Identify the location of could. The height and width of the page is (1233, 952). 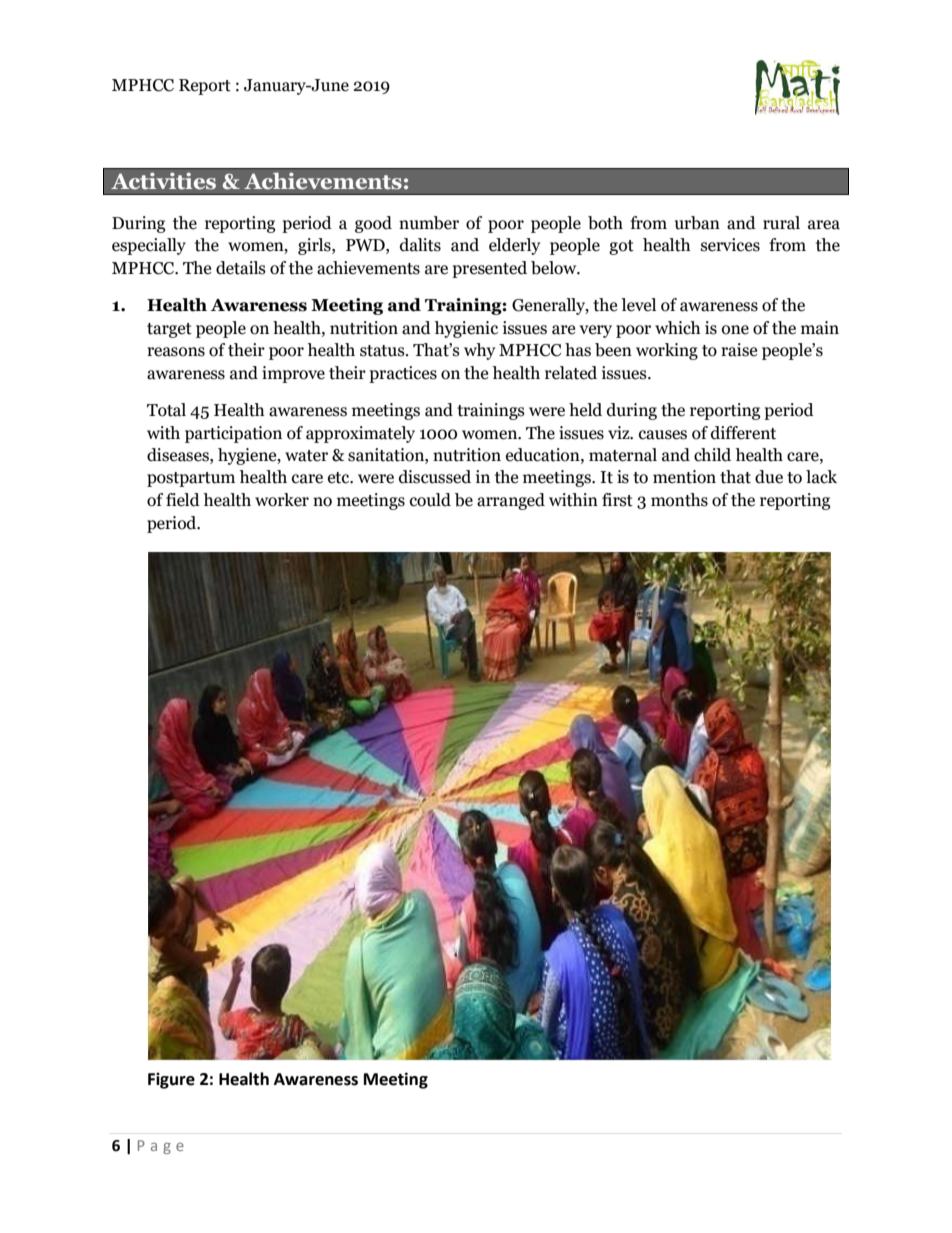
(430, 500).
